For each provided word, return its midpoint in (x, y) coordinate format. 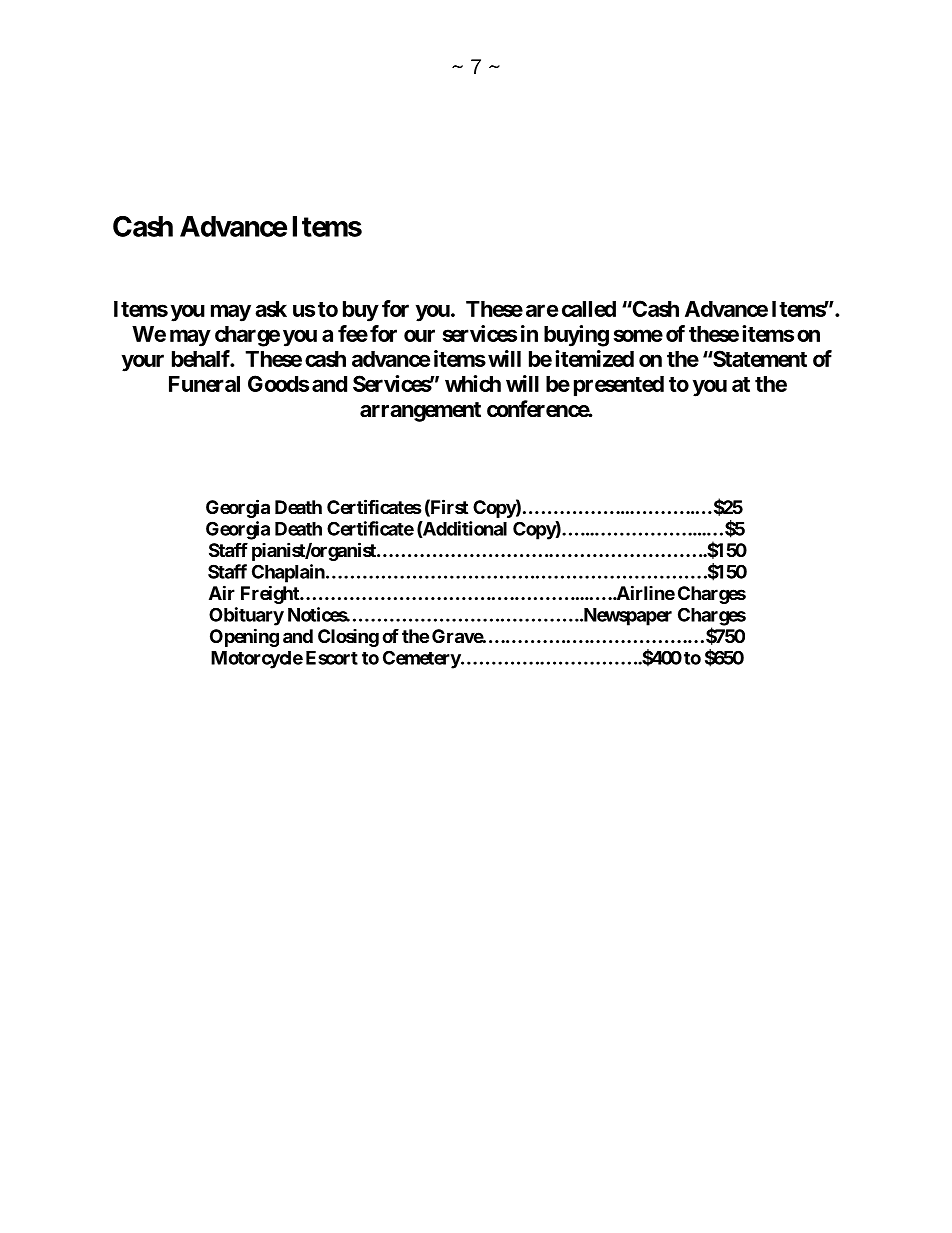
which (473, 383)
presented (619, 386)
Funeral (204, 384)
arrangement (420, 412)
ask (271, 309)
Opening (244, 637)
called (589, 309)
